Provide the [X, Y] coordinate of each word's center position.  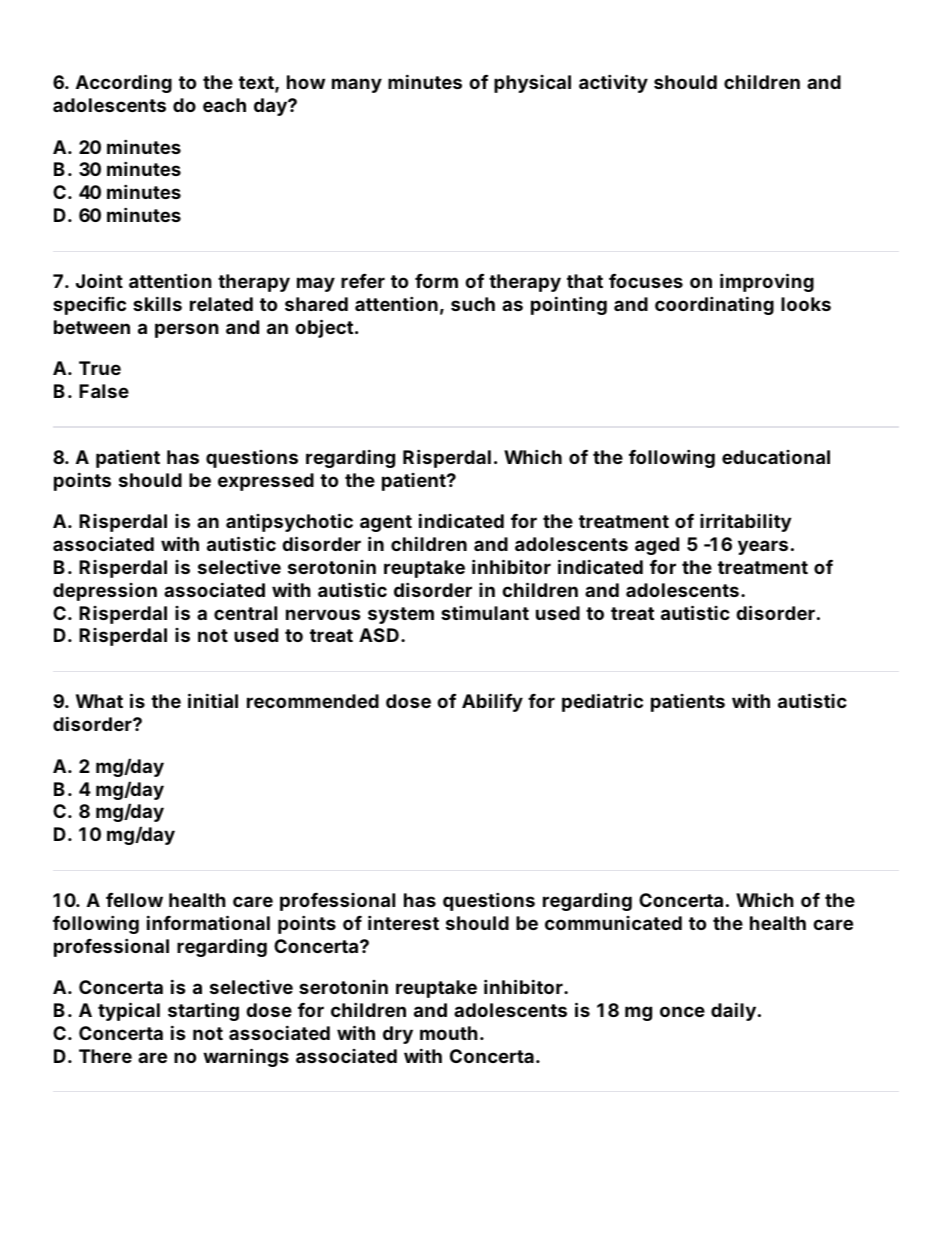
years [763, 547]
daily [733, 1011]
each [224, 105]
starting [203, 1012]
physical [532, 84]
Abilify [492, 702]
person [187, 330]
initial [213, 700]
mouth [449, 1033]
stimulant [485, 613]
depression [105, 592]
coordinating [714, 305]
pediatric [602, 702]
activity [613, 83]
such [473, 304]
